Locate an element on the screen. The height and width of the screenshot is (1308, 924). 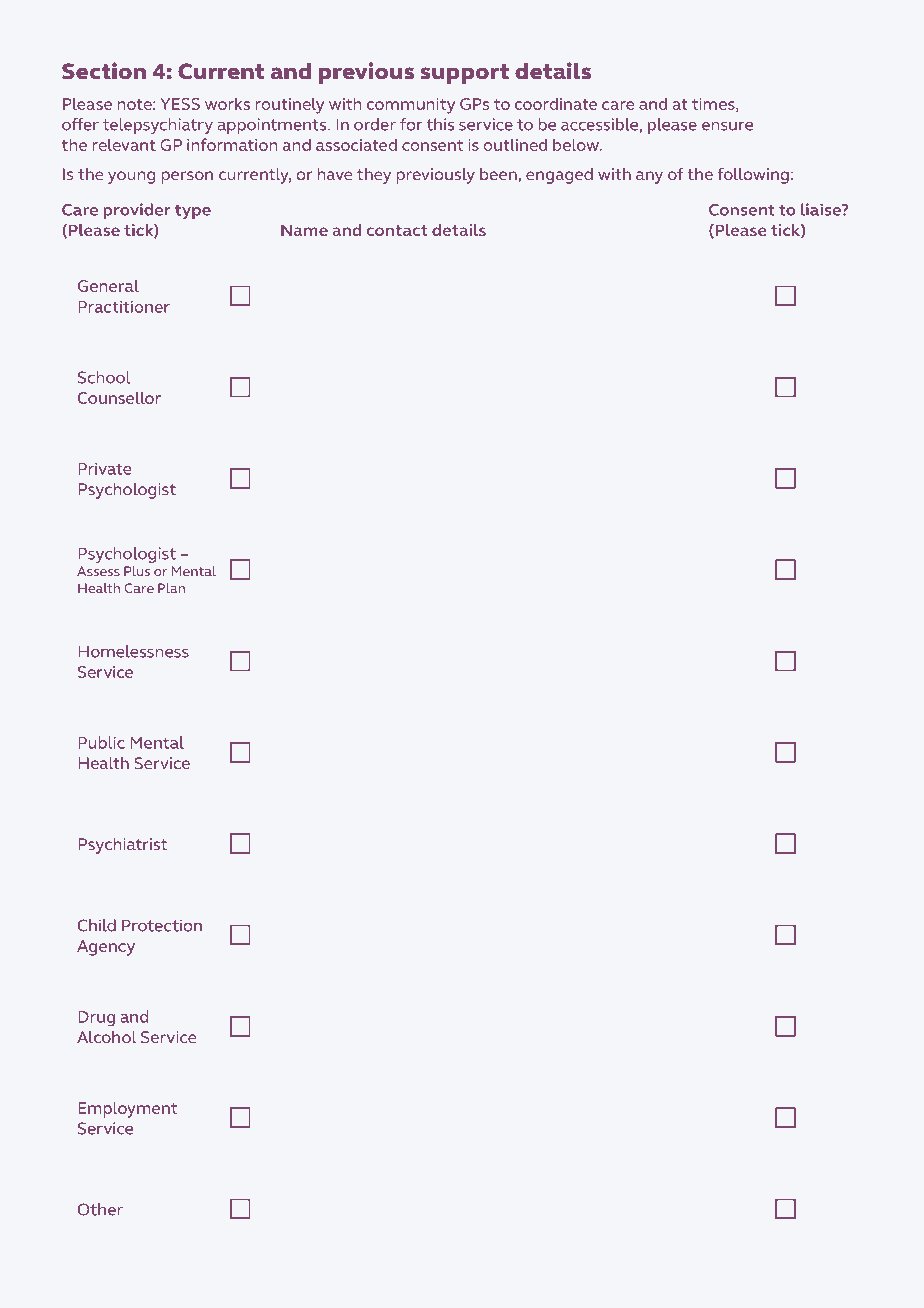
this is located at coordinates (440, 124).
